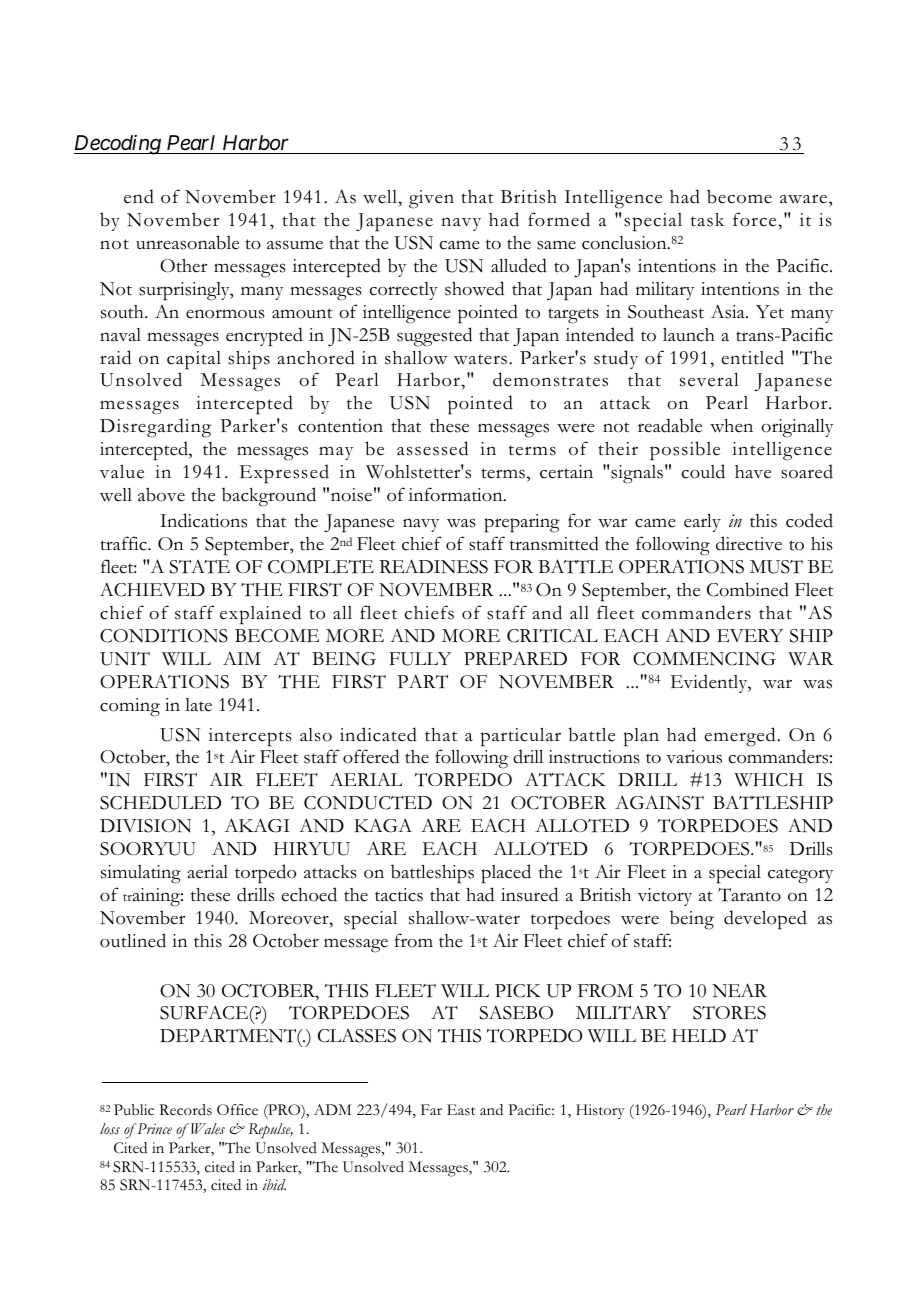 This document has height=1314, width=924. I want to click on unreasonable, so click(187, 242).
